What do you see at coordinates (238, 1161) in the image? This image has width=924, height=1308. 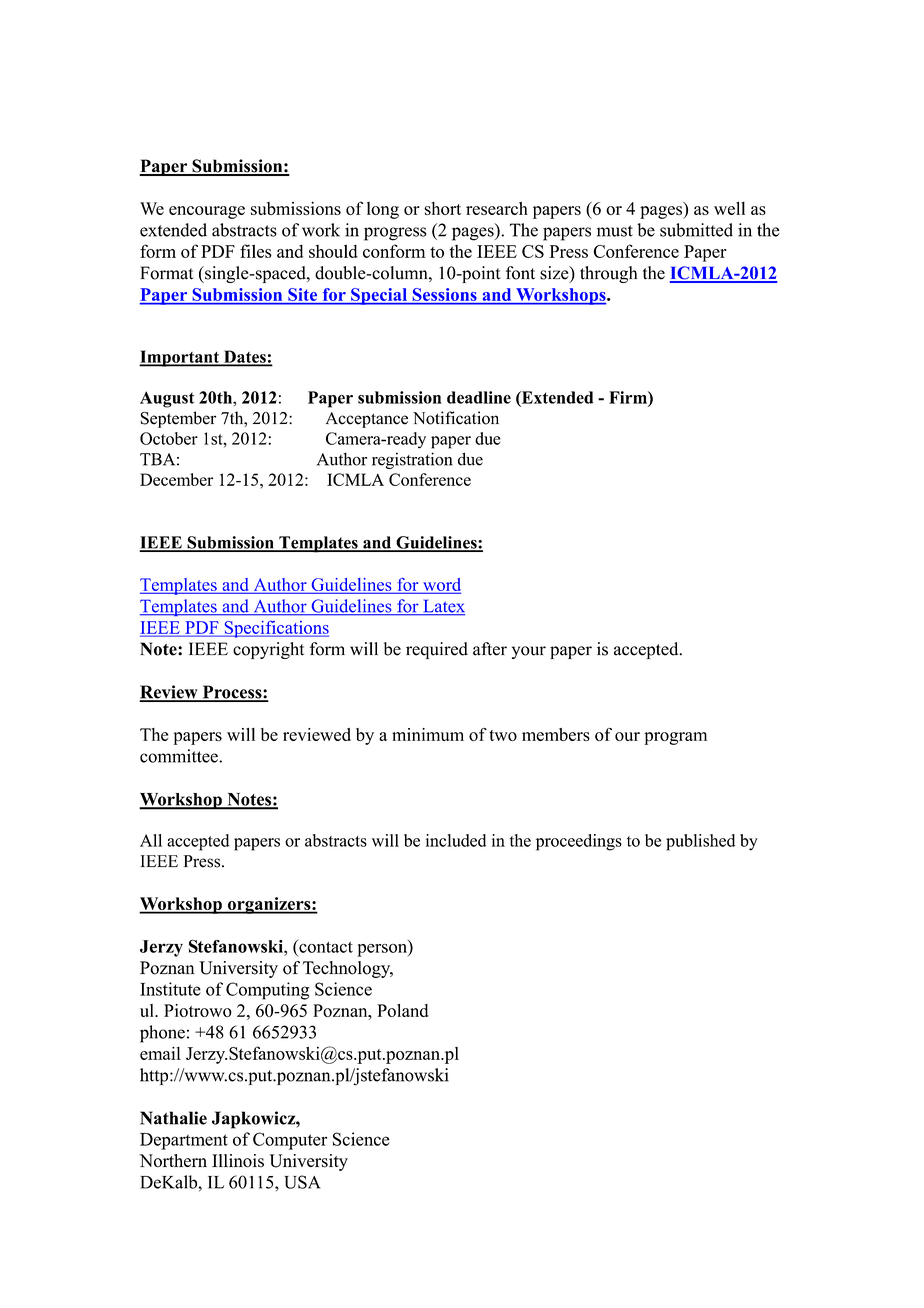 I see `Illinois` at bounding box center [238, 1161].
